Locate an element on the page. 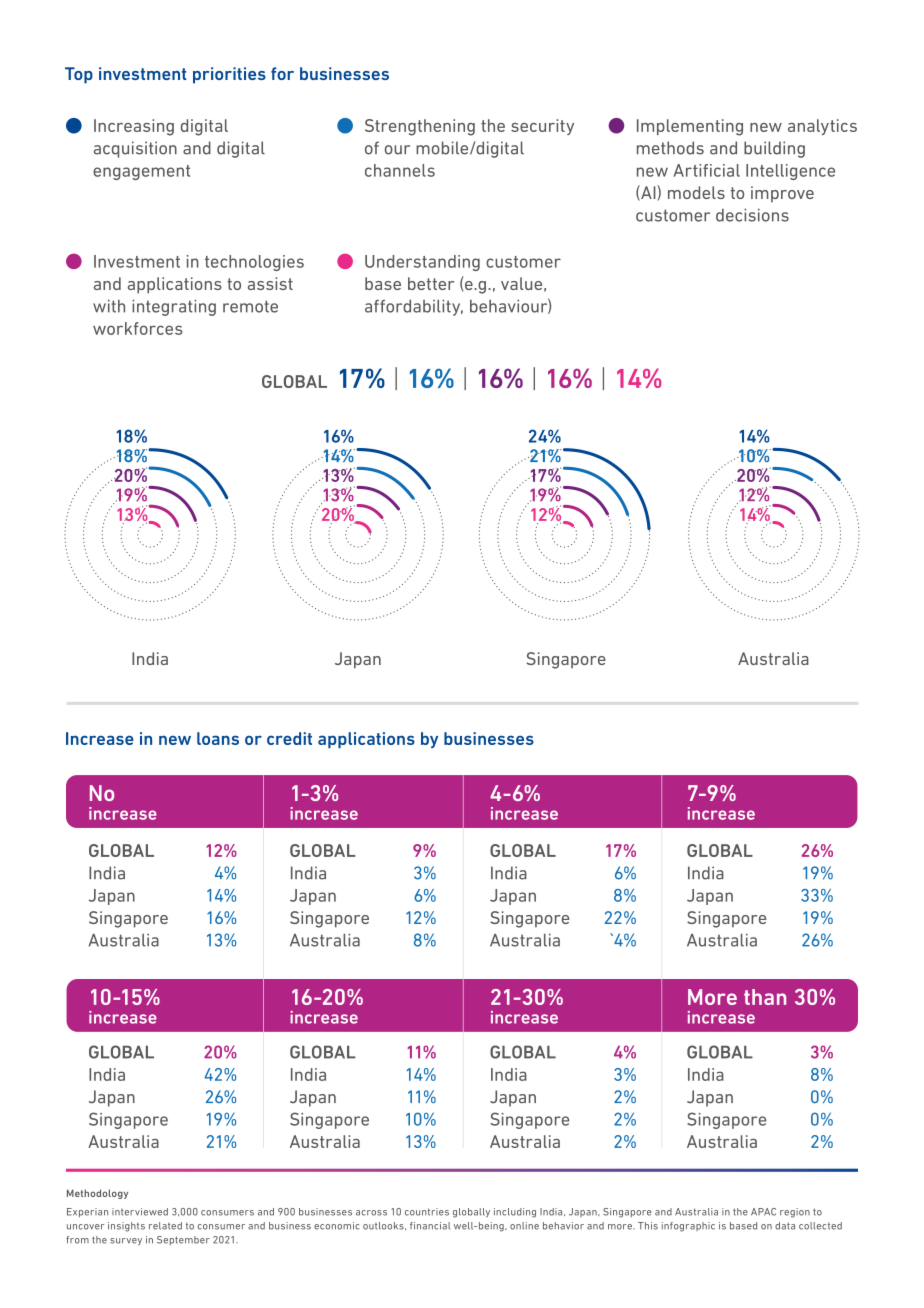 The width and height of the document is (924, 1308). APAC is located at coordinates (763, 1212).
